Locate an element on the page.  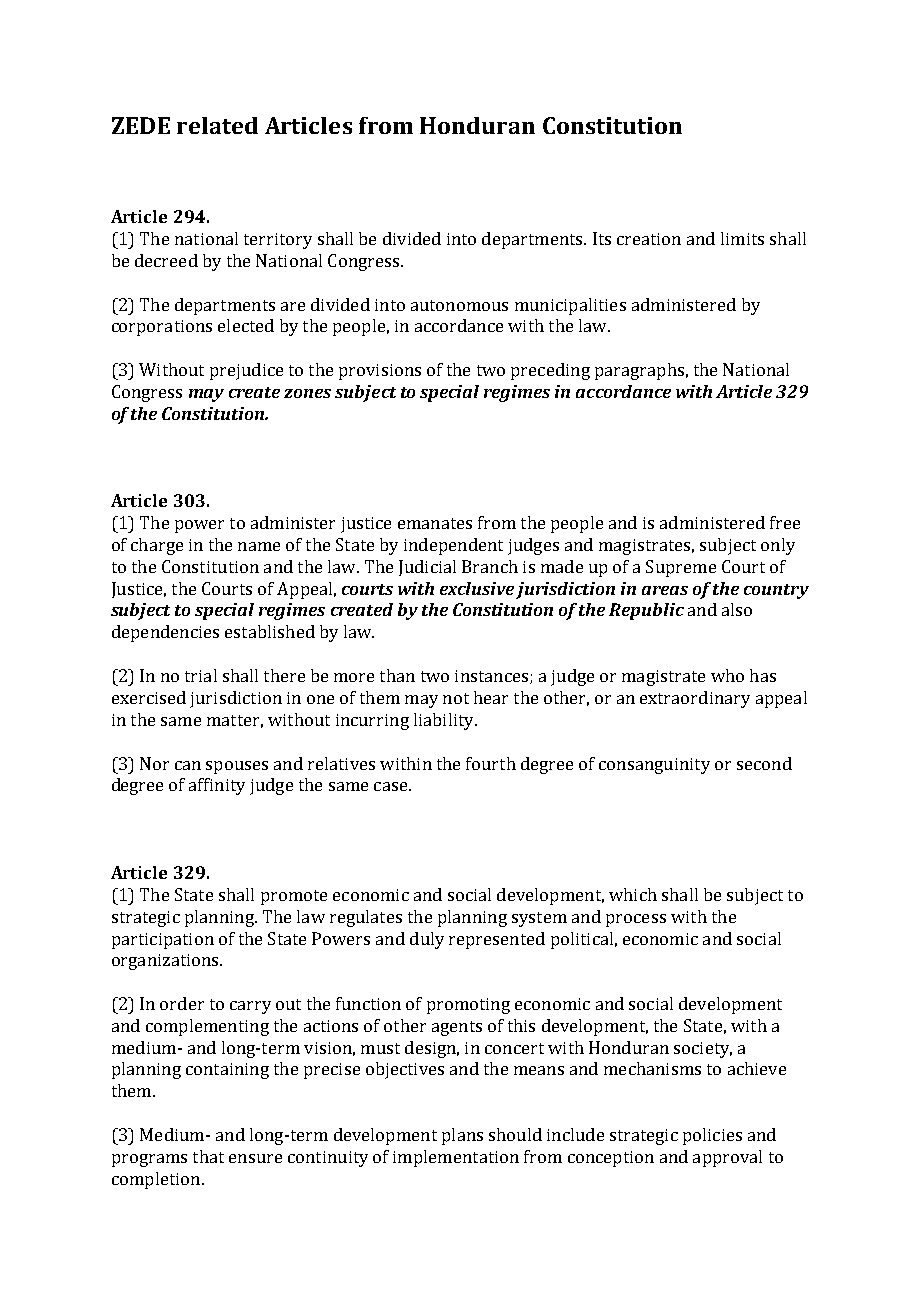
related is located at coordinates (217, 125).
